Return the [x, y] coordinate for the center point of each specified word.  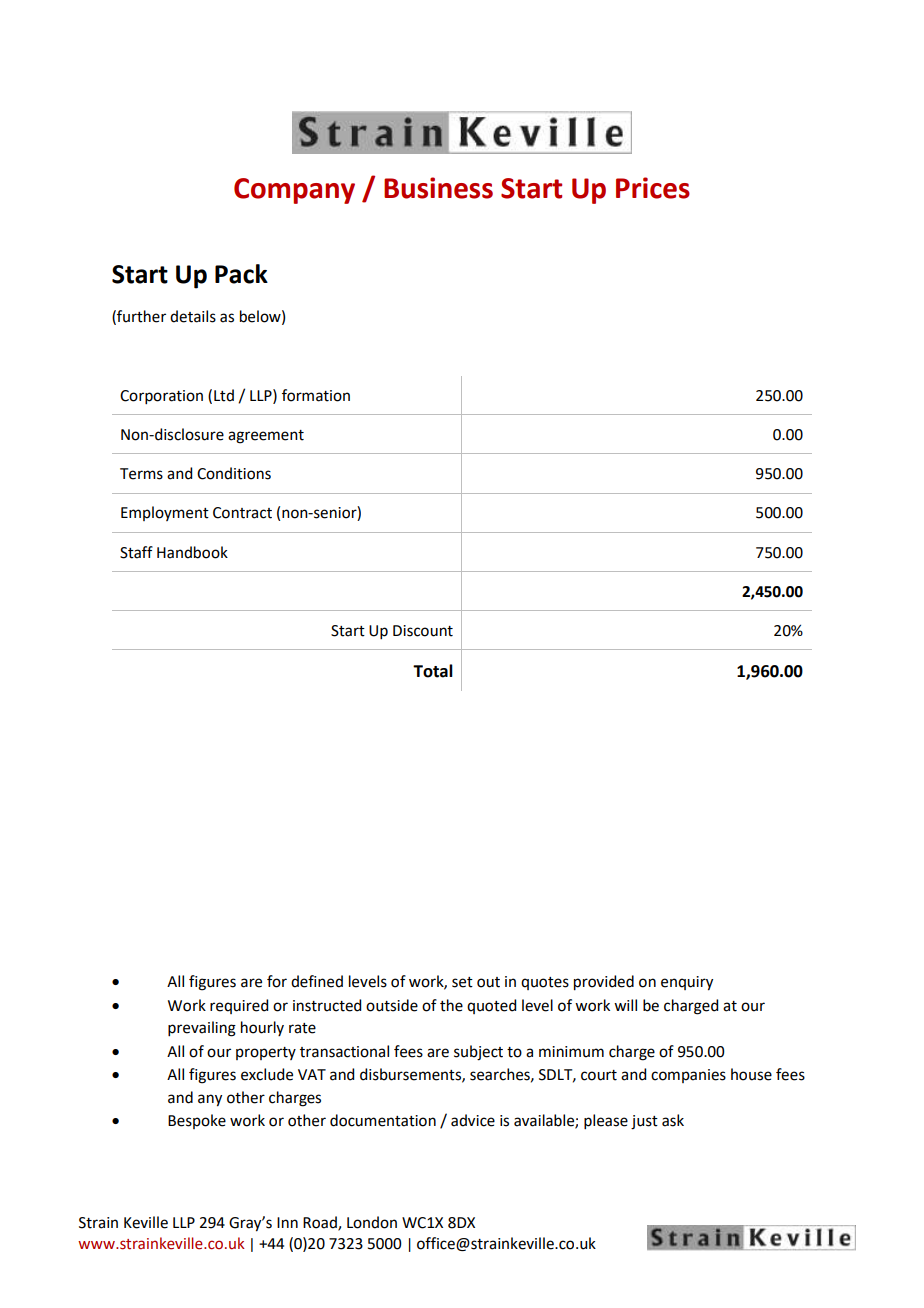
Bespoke [197, 1121]
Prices [653, 188]
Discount [423, 631]
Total [433, 671]
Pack [241, 274]
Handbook [192, 552]
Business [438, 188]
